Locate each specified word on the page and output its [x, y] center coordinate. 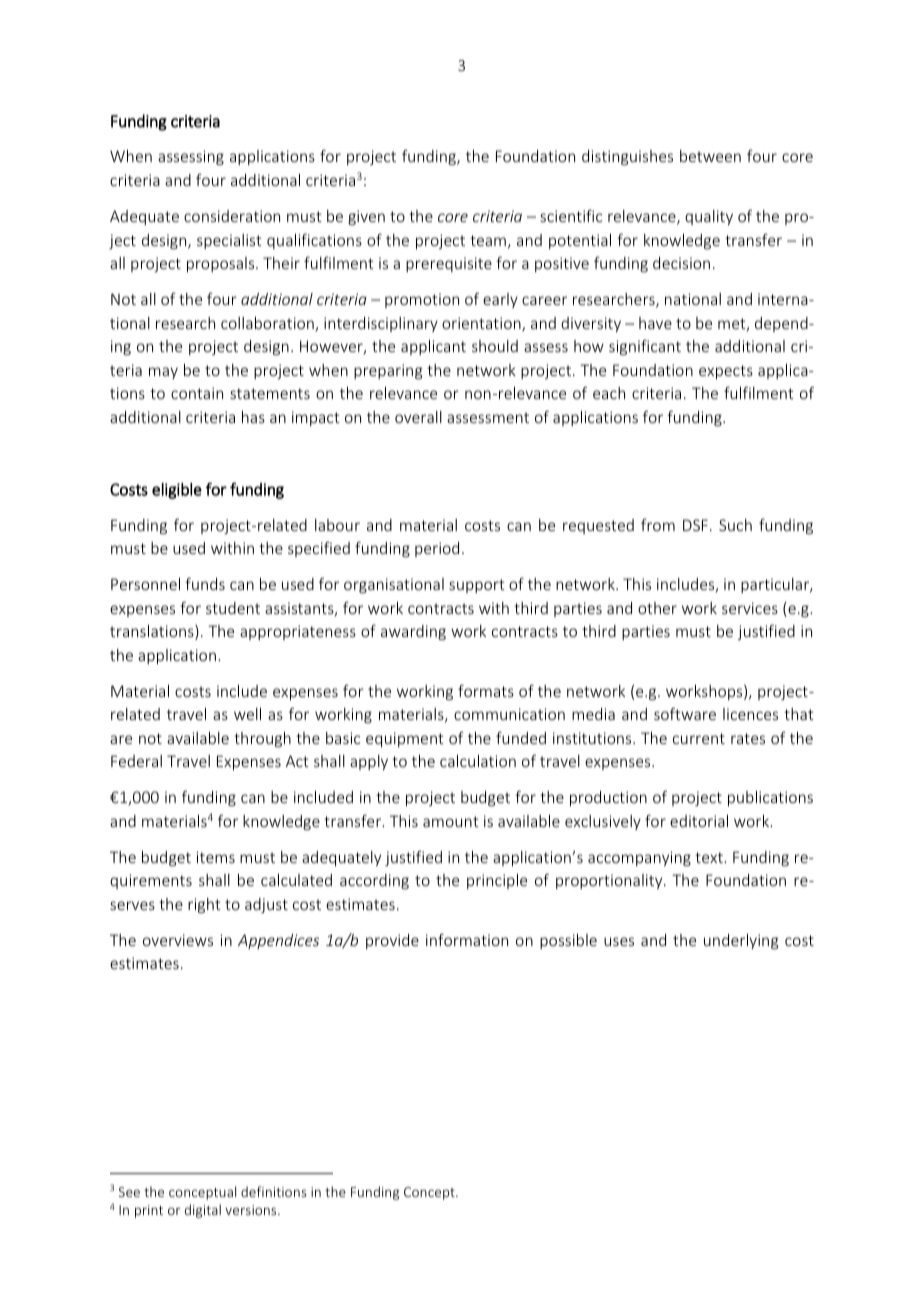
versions [252, 1210]
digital [203, 1211]
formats [486, 690]
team [488, 240]
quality [709, 217]
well [247, 714]
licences [750, 714]
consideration [232, 216]
